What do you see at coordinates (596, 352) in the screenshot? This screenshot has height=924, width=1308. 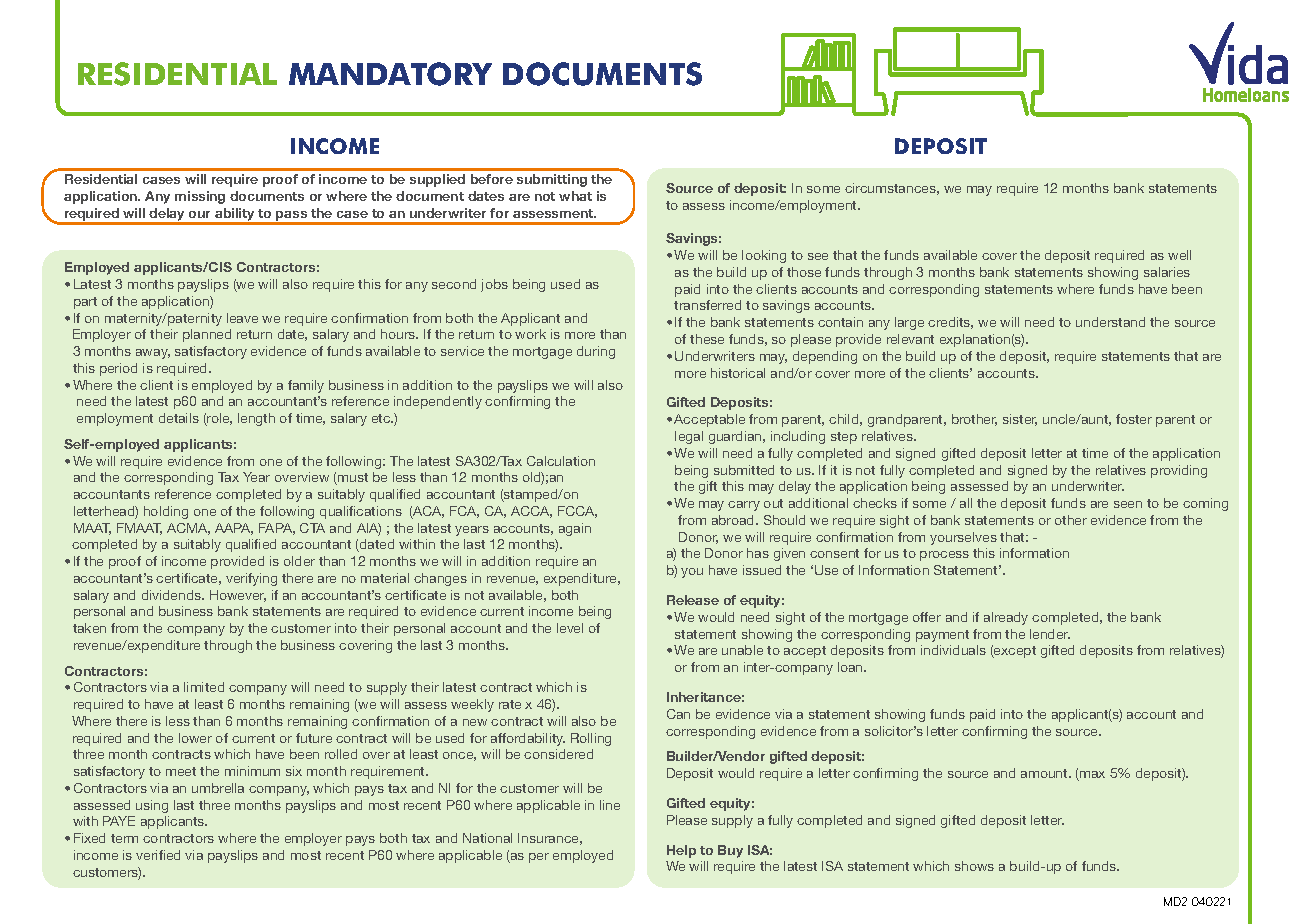 I see `during` at bounding box center [596, 352].
